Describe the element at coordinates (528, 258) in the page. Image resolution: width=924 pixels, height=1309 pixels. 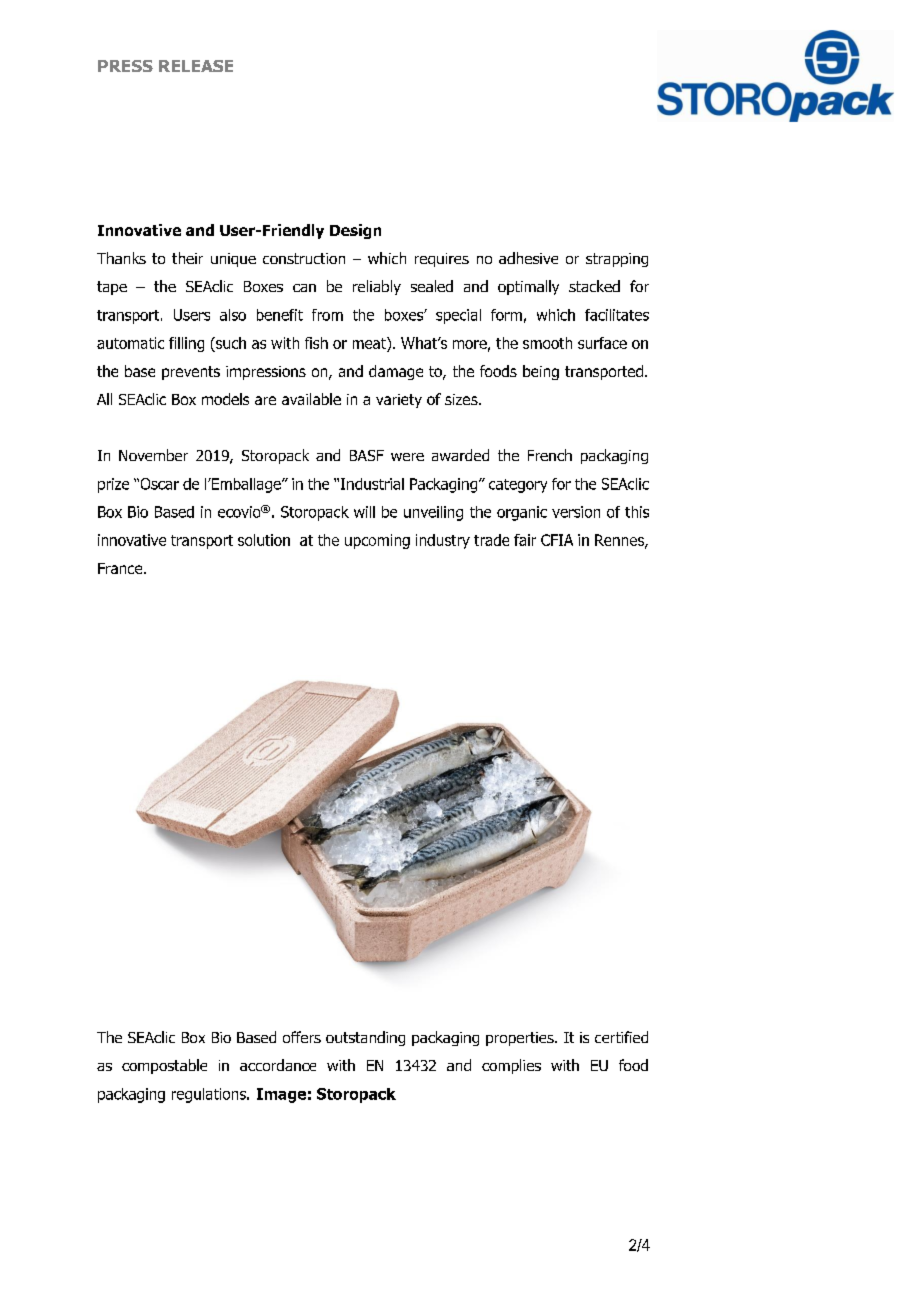
I see `adhesive` at that location.
